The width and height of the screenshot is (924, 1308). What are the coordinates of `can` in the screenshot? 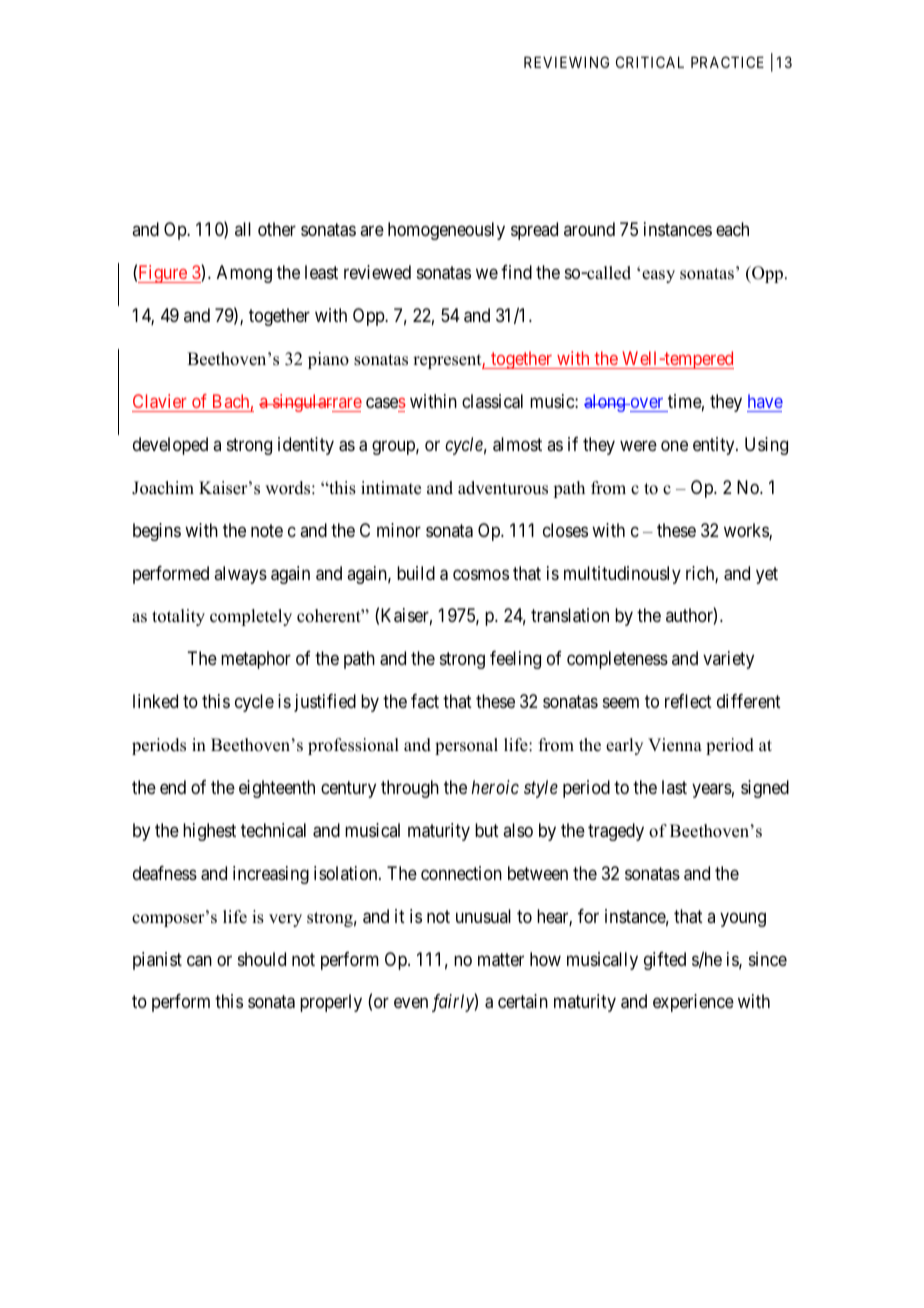 It's located at (199, 961).
